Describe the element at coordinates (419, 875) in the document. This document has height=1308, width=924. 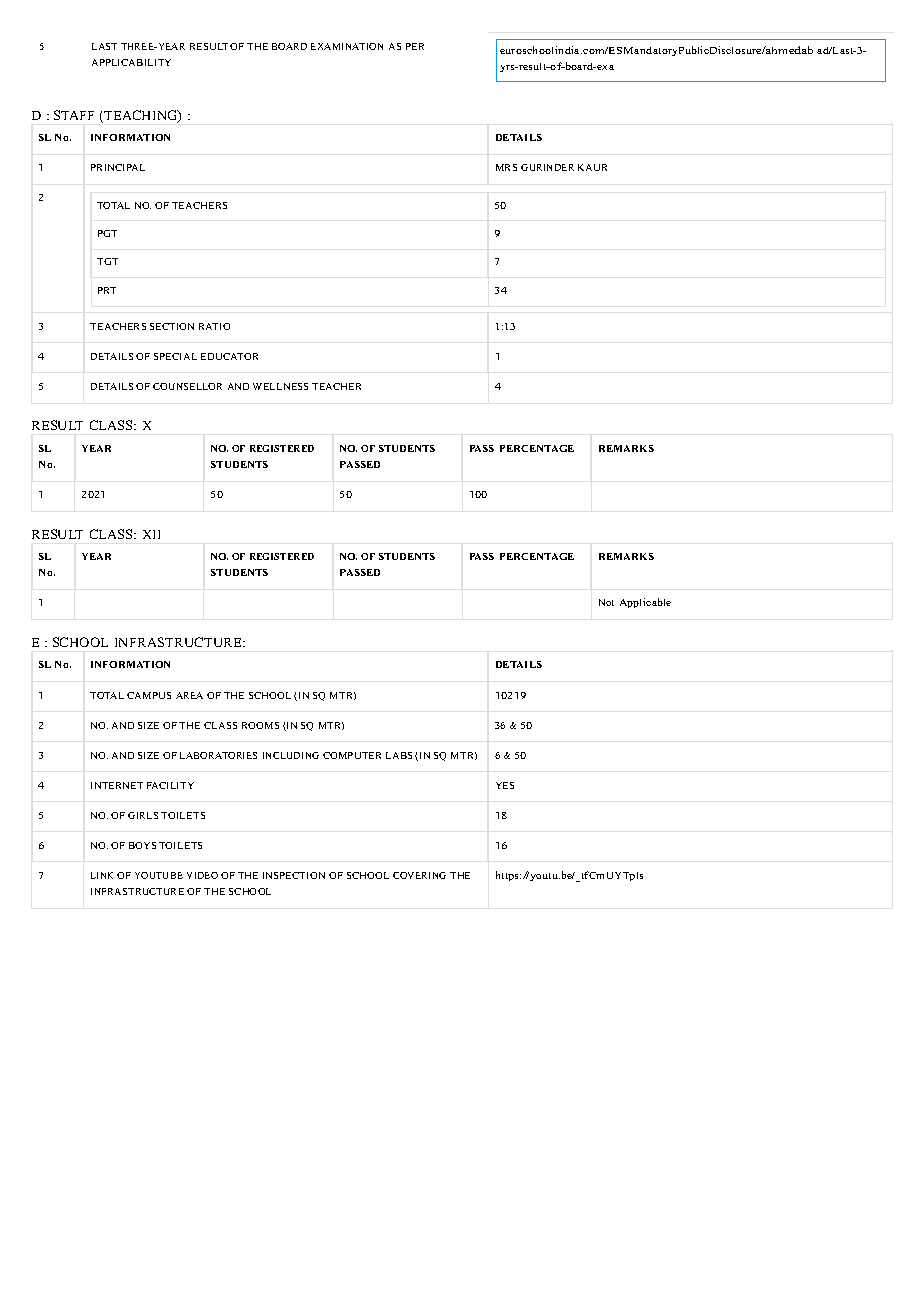
I see `COVERING` at that location.
